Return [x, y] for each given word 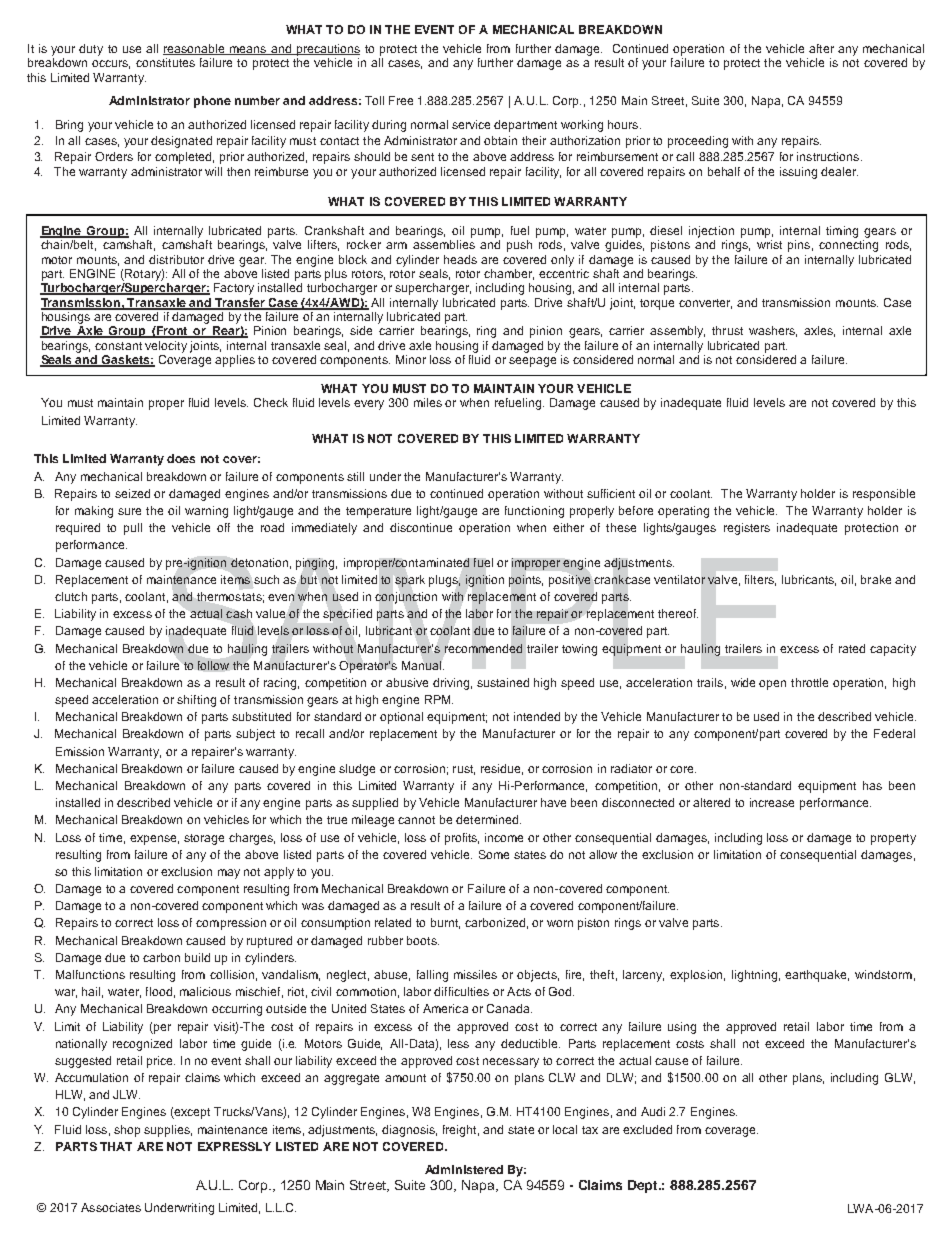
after [821, 48]
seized [132, 493]
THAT [116, 1146]
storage [204, 839]
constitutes [165, 62]
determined [488, 819]
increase [772, 802]
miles [428, 402]
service [471, 124]
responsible [884, 495]
